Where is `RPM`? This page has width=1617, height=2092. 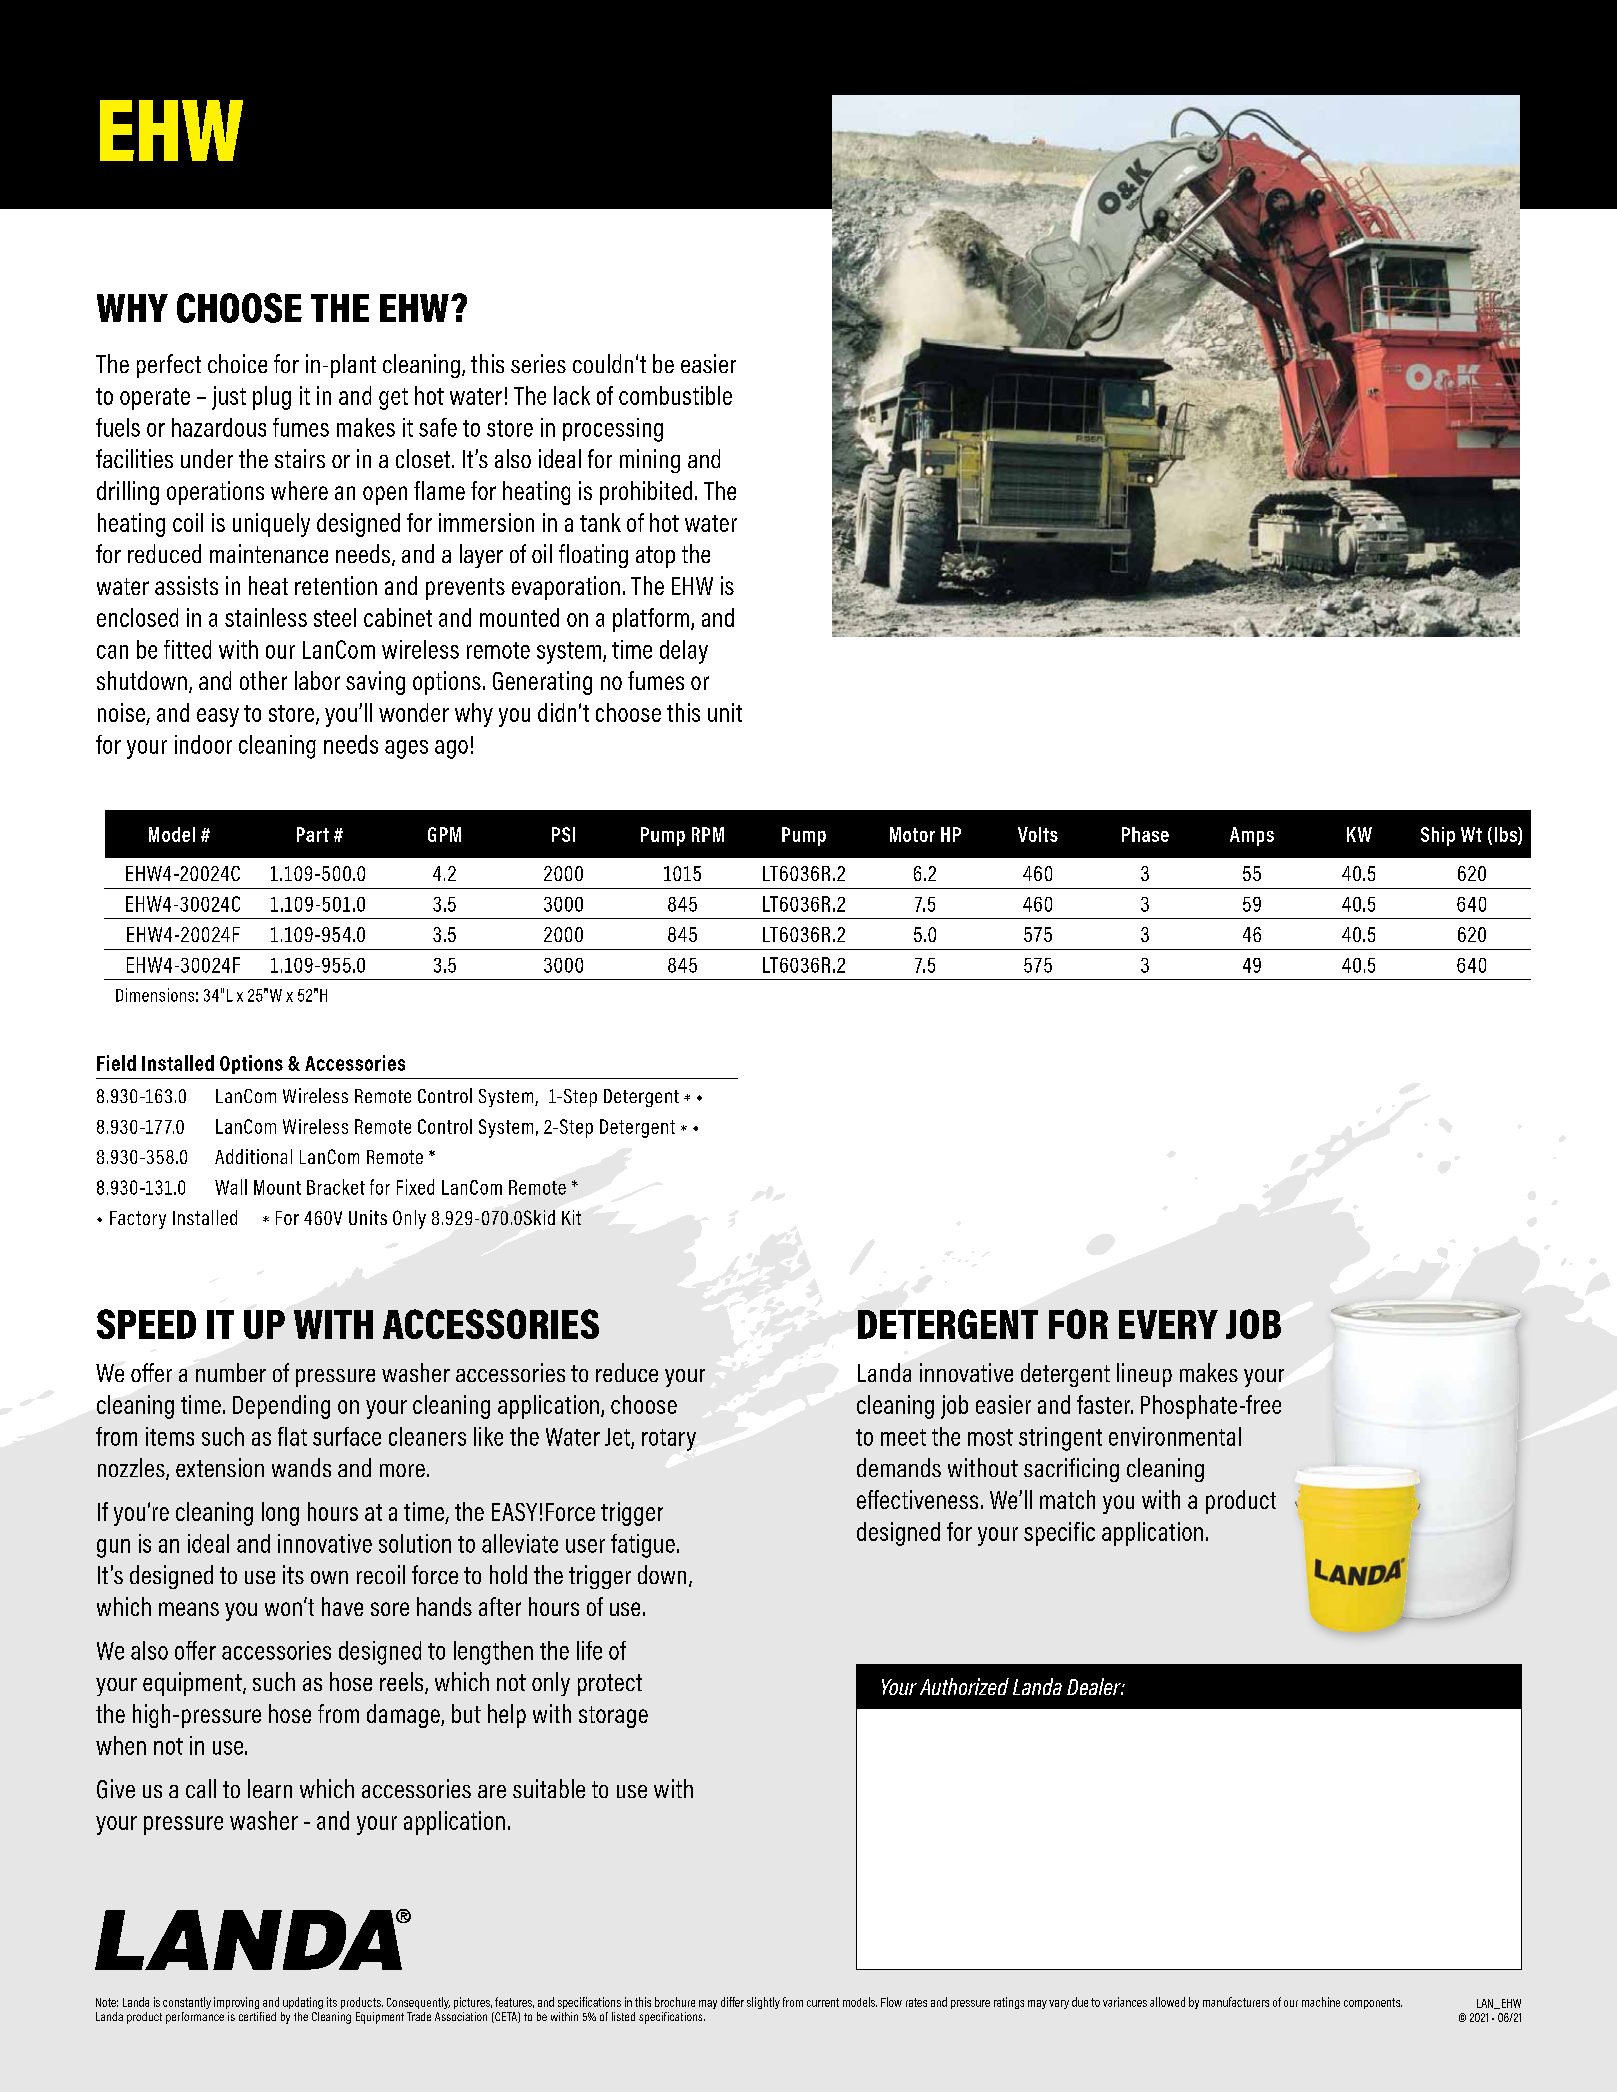
RPM is located at coordinates (708, 834).
